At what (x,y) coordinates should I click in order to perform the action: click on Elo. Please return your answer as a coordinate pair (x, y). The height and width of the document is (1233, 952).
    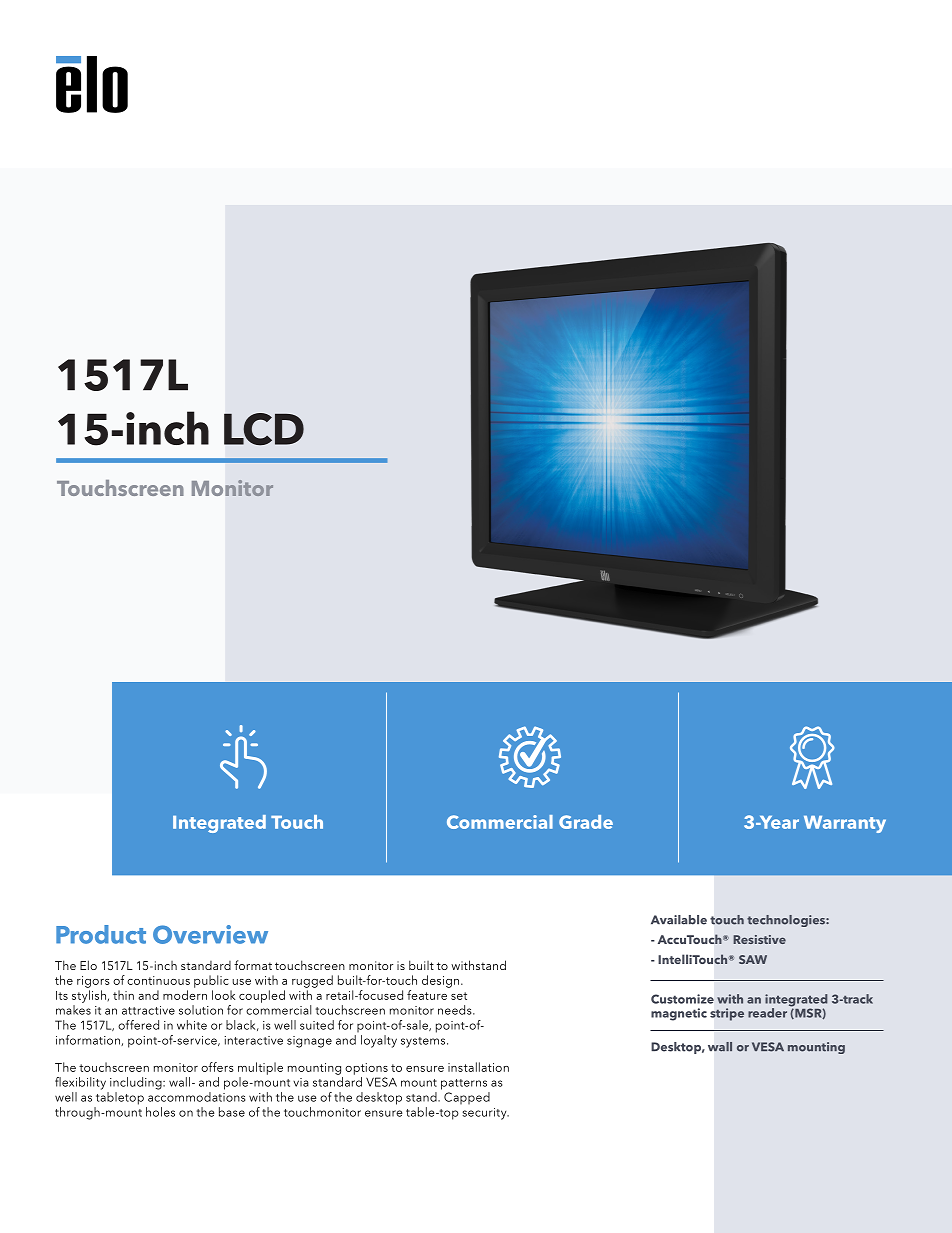
    Looking at the image, I should click on (88, 965).
